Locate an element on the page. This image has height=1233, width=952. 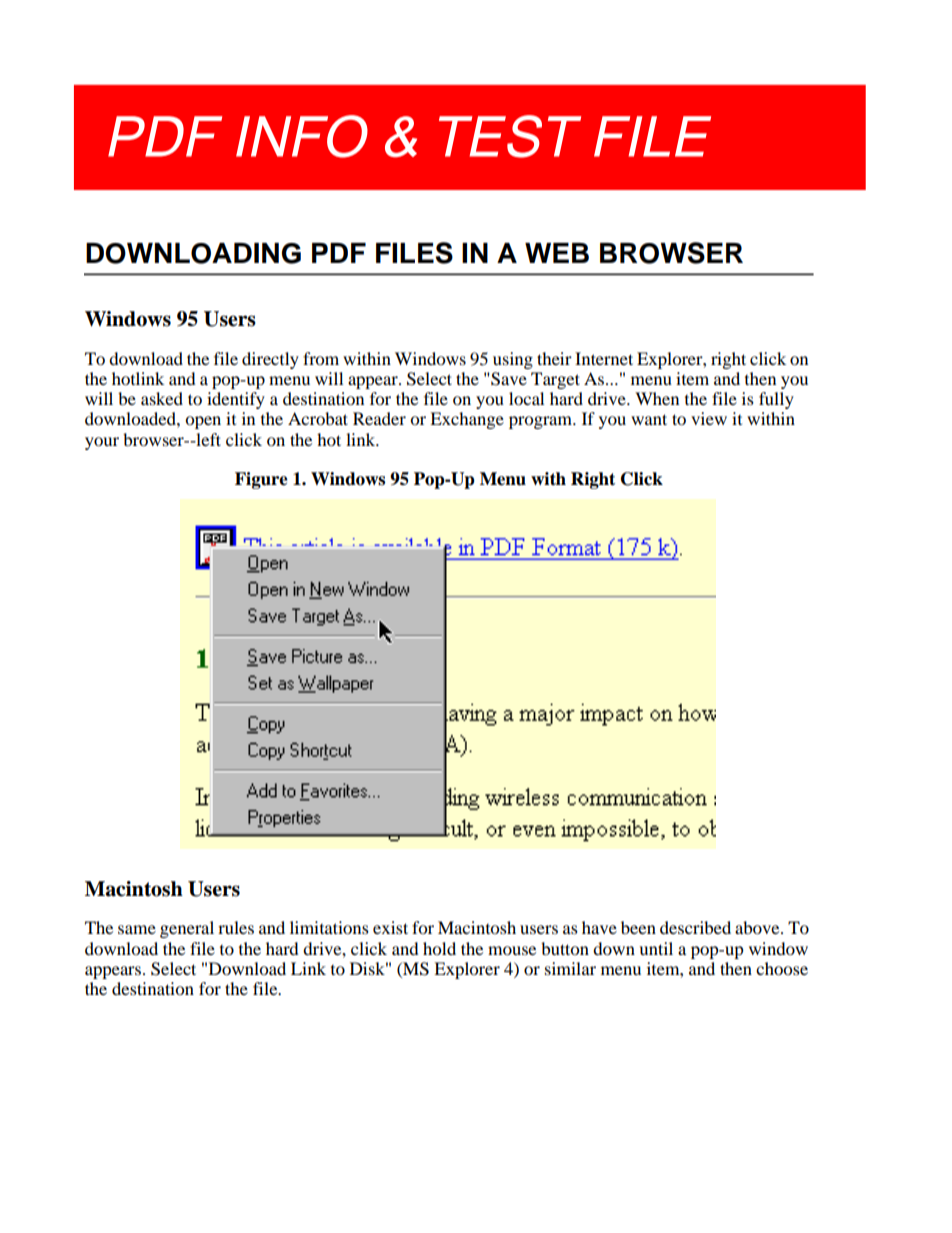
want is located at coordinates (649, 419).
